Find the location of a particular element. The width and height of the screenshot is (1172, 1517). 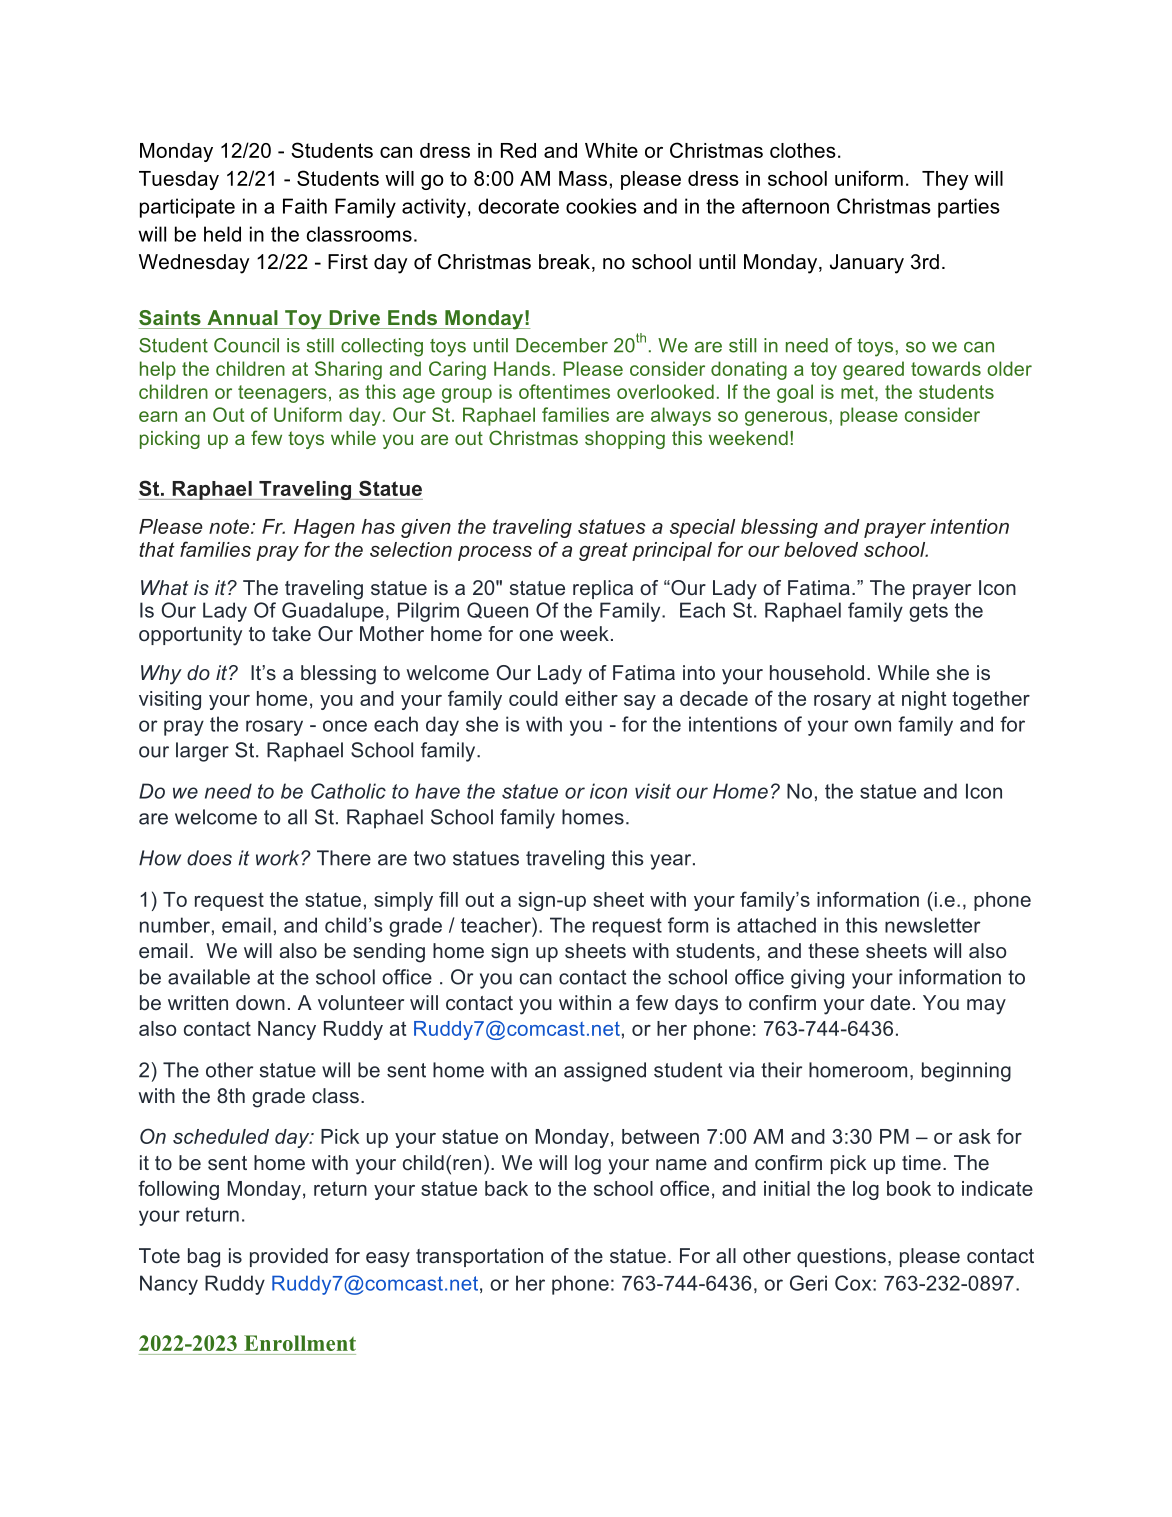

either is located at coordinates (591, 698).
